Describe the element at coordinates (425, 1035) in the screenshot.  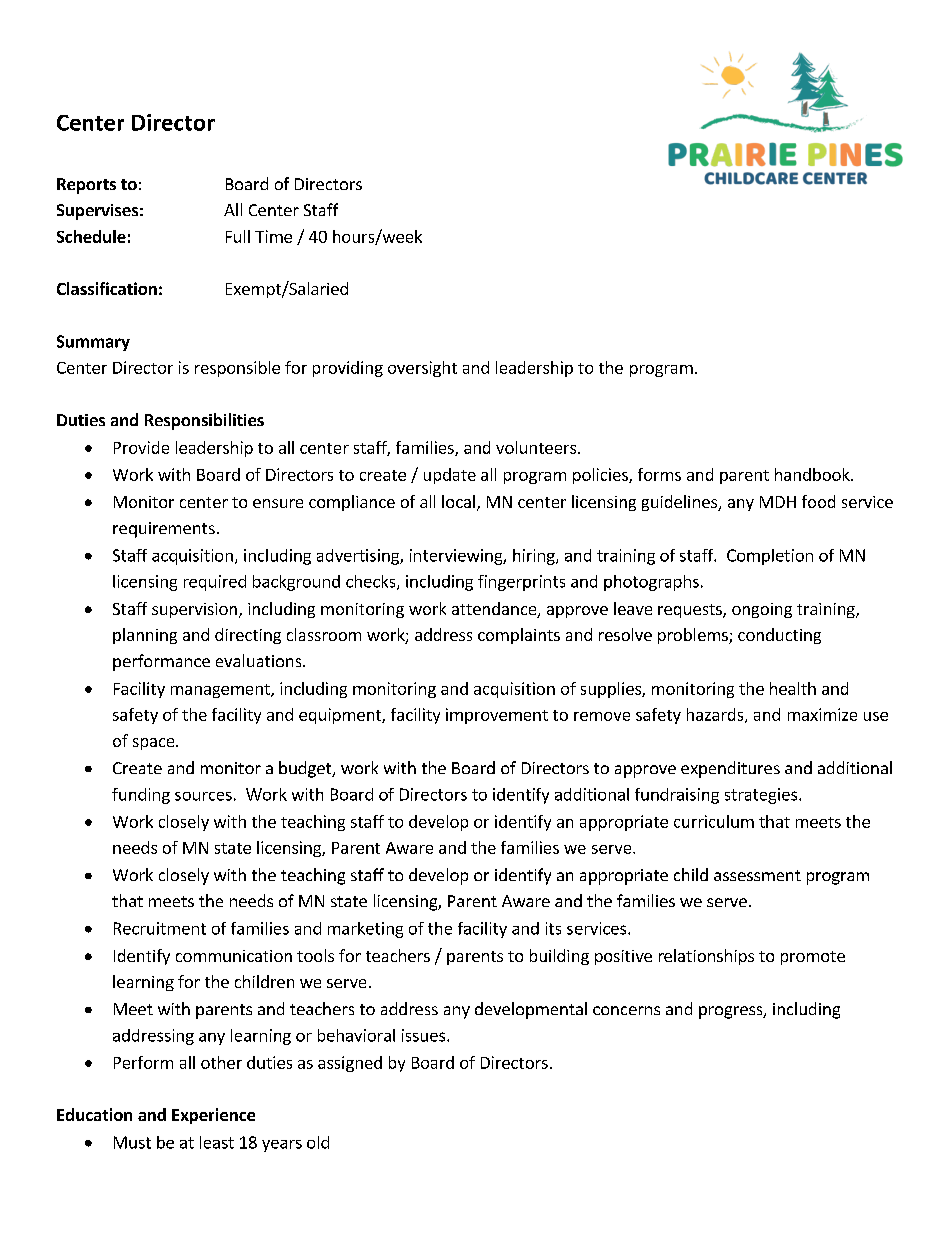
I see `issues` at that location.
